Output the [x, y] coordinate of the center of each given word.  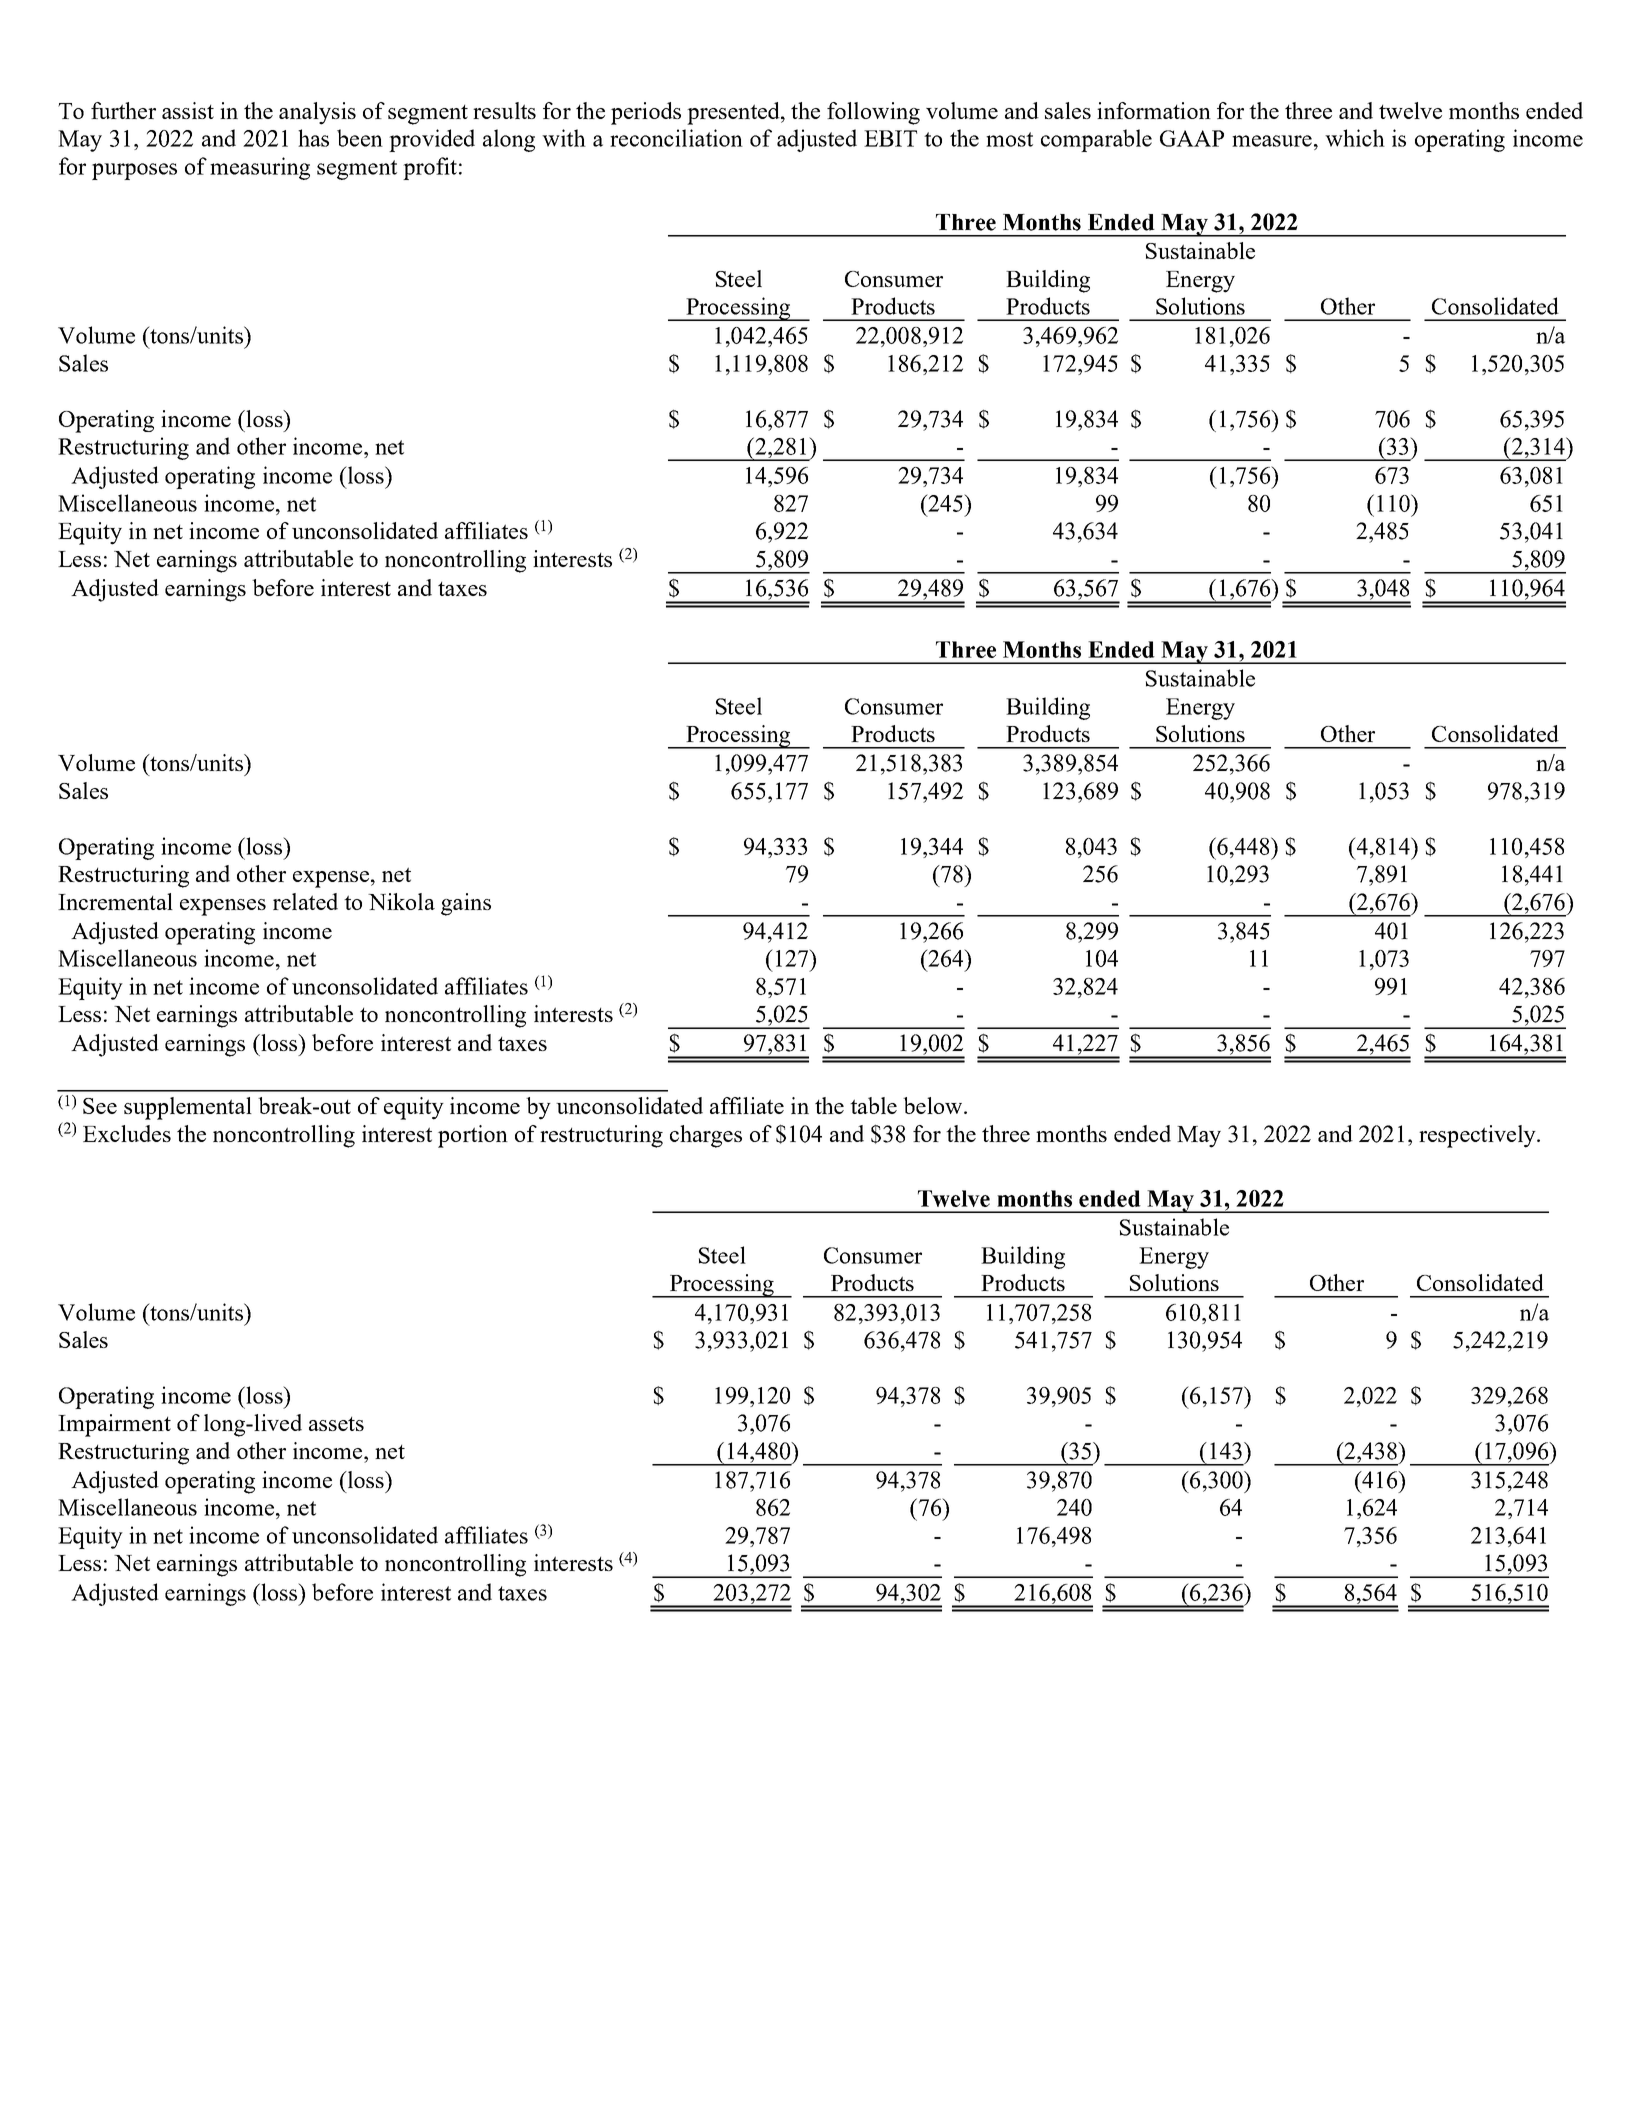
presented [734, 113]
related [305, 901]
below [934, 1105]
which [1355, 138]
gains [466, 904]
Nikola [401, 901]
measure [1272, 141]
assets [336, 1424]
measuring [260, 168]
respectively [1478, 1136]
